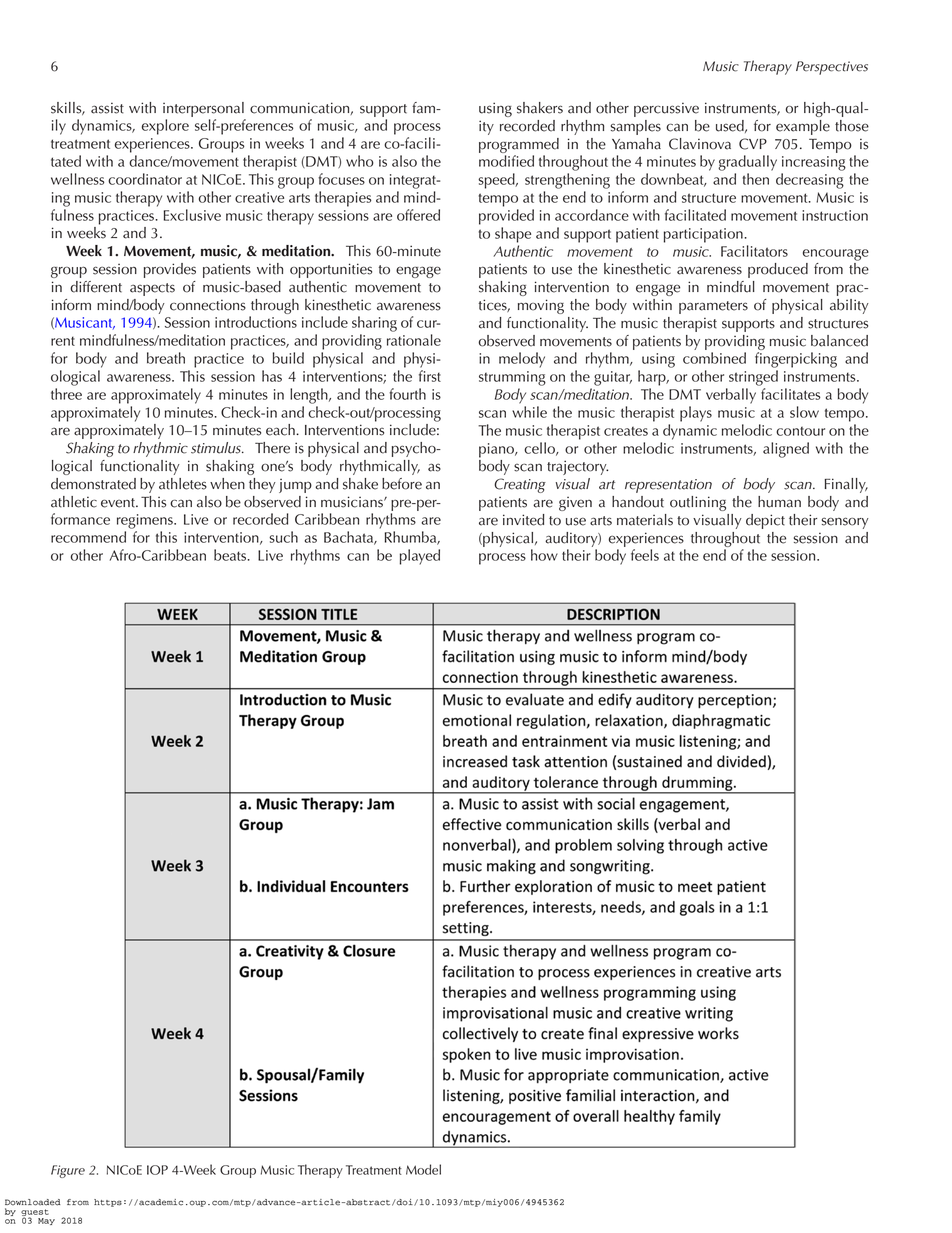  Describe the element at coordinates (645, 555) in the screenshot. I see `feels` at that location.
